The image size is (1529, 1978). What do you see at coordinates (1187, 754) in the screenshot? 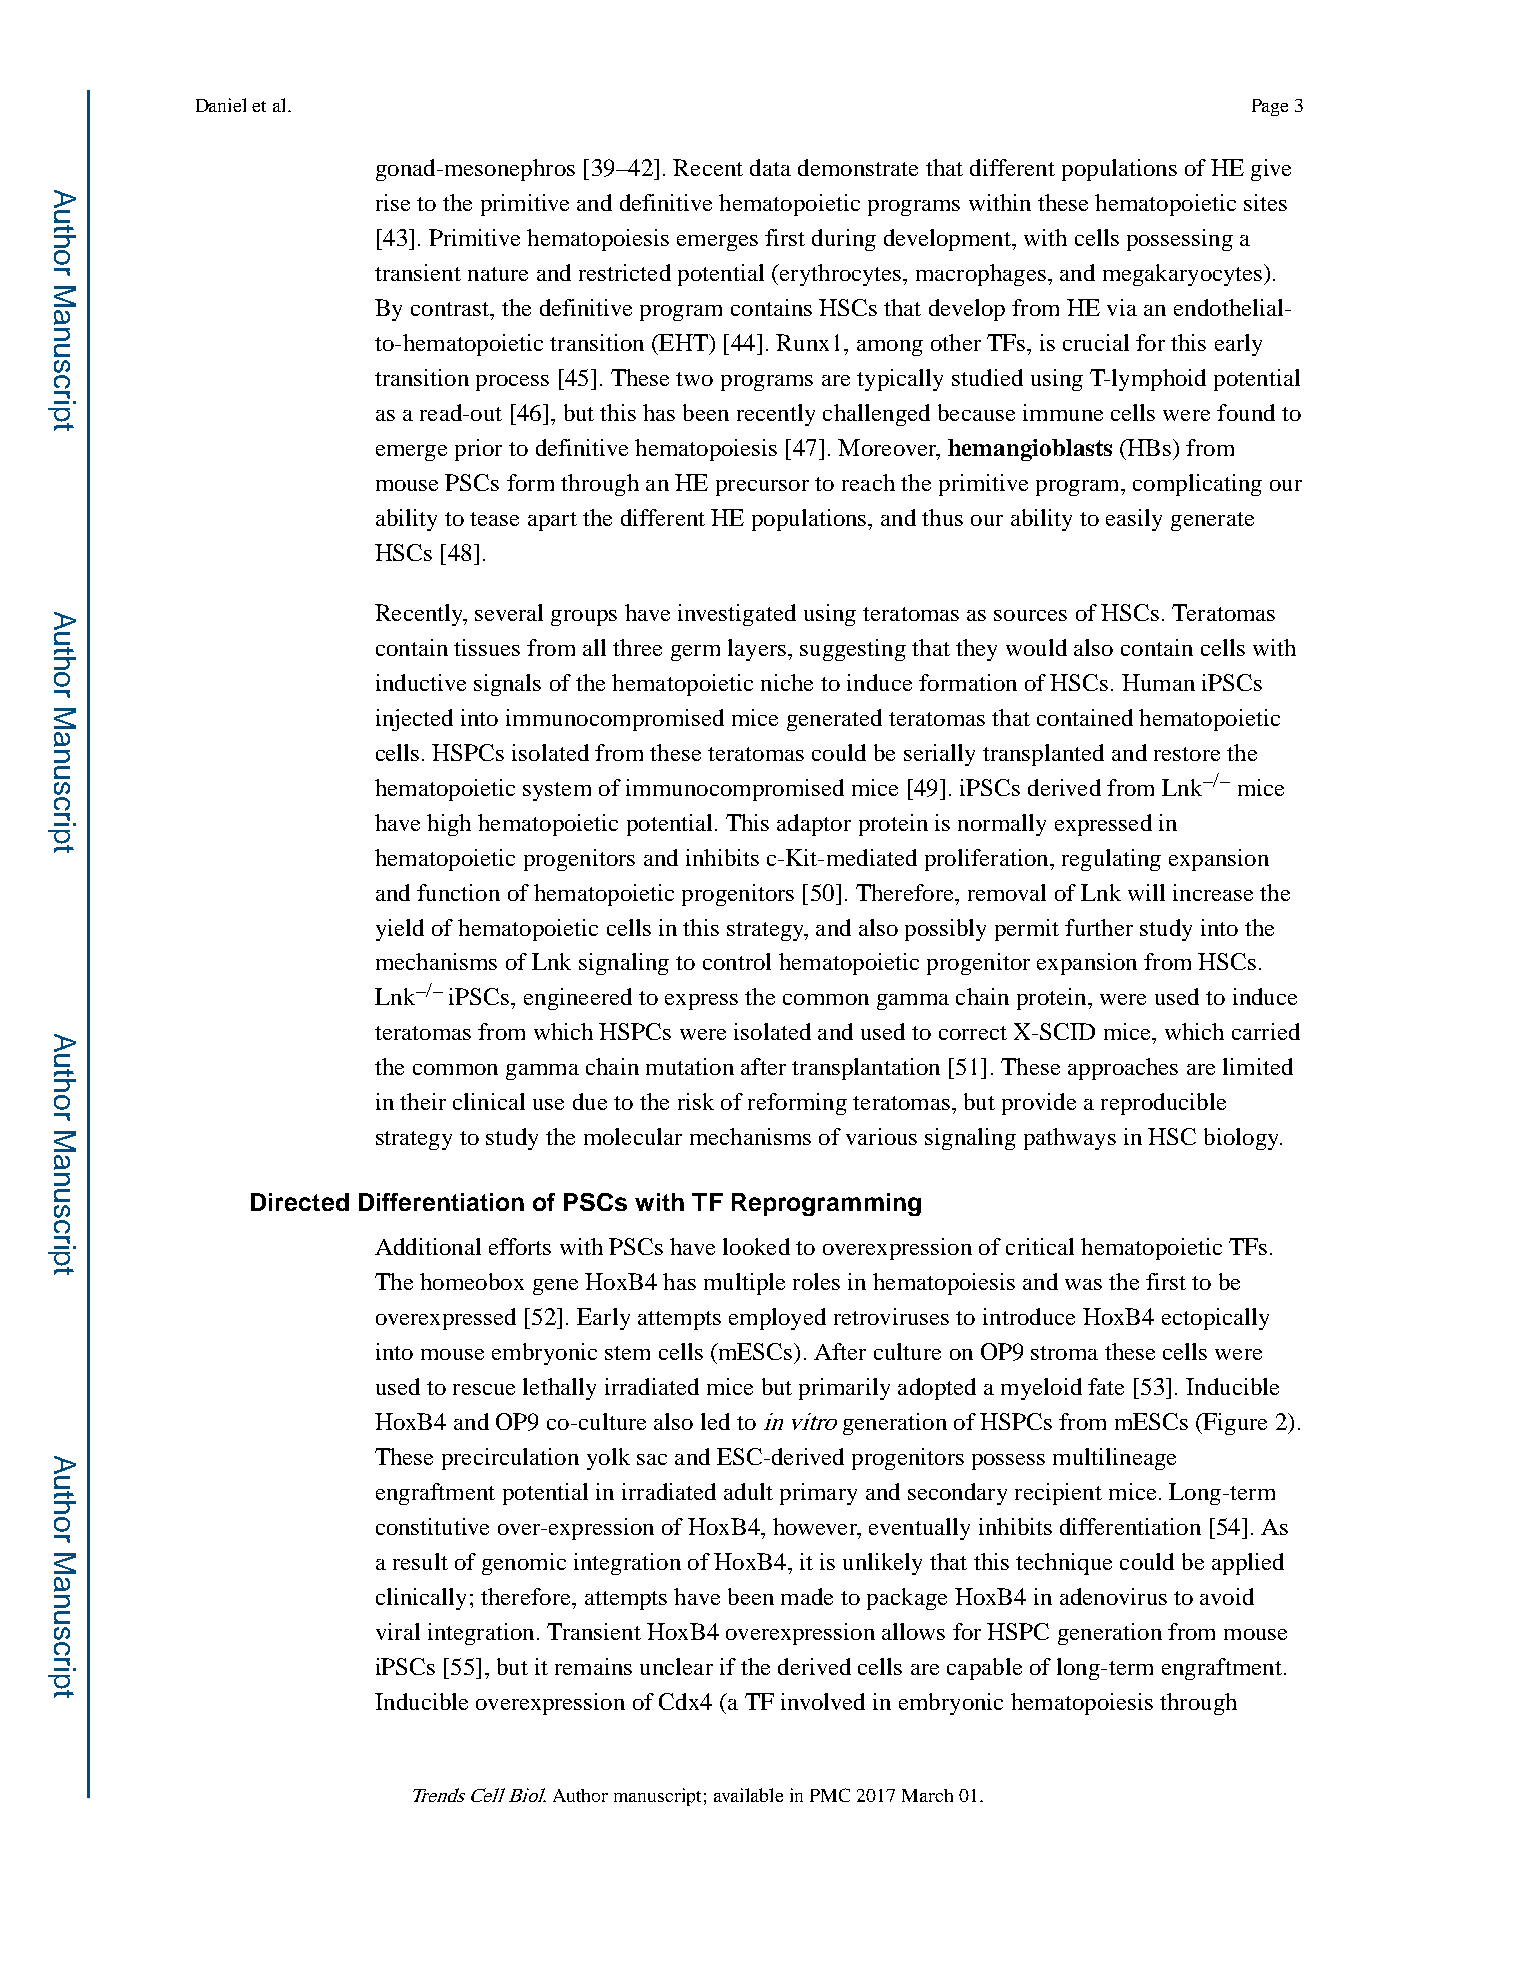
I see `restore` at bounding box center [1187, 754].
